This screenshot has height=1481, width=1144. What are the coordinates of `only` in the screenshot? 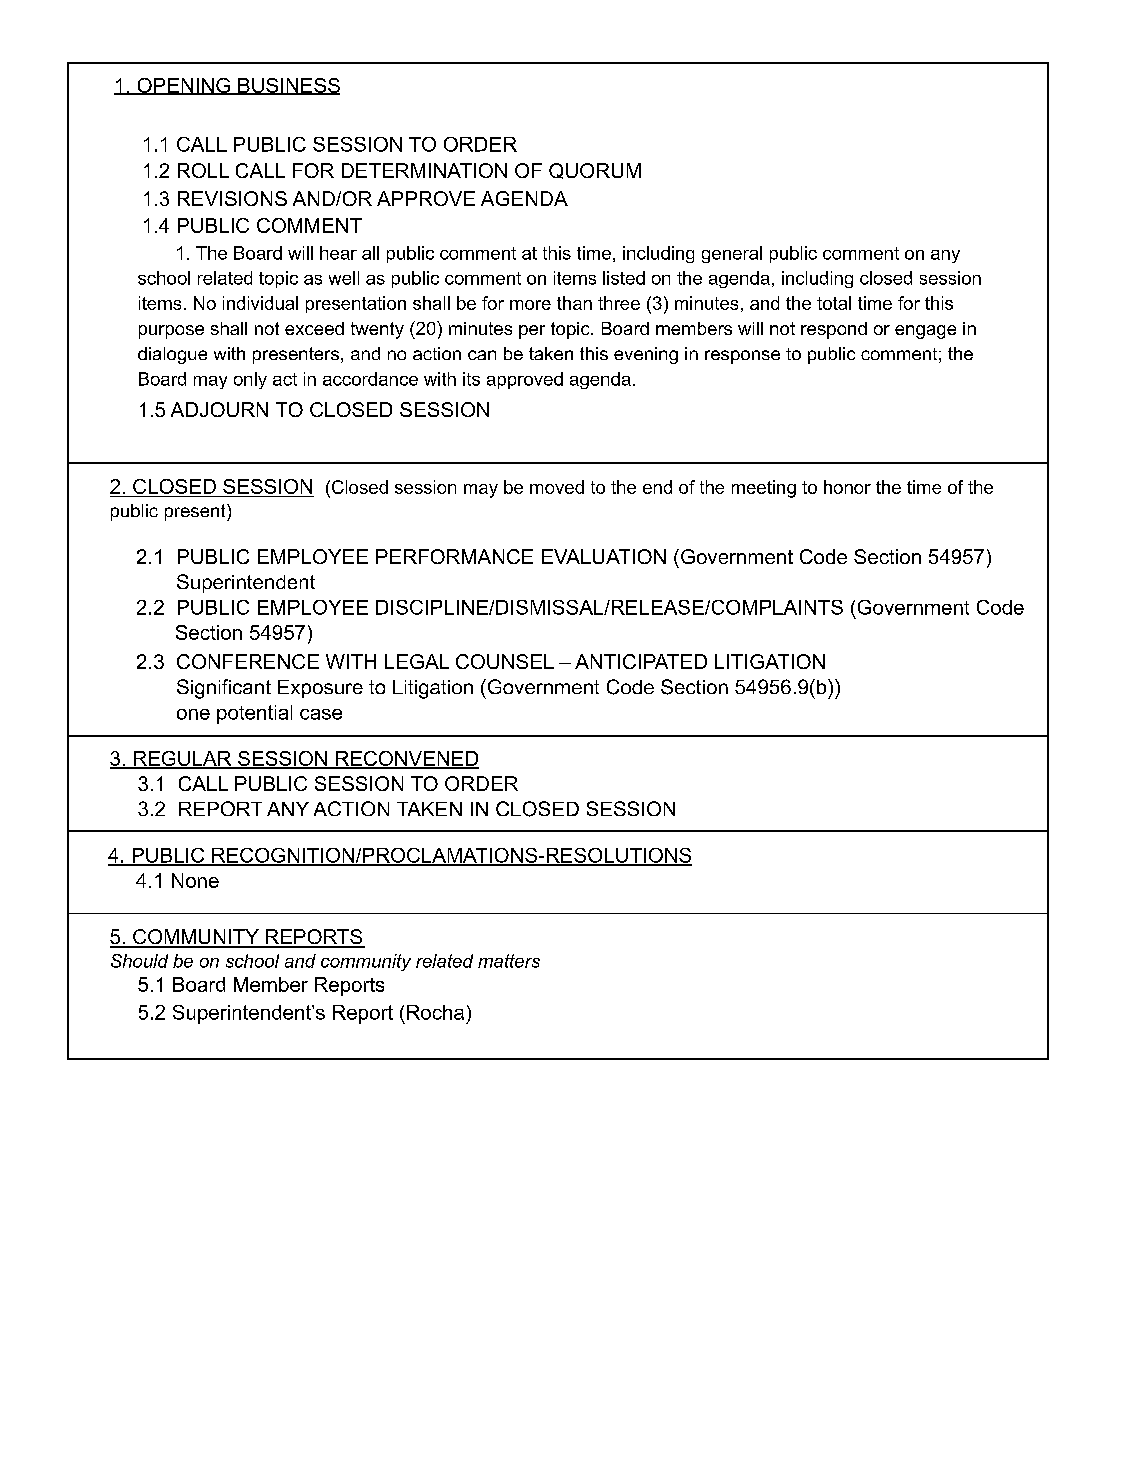 It's located at (250, 380).
